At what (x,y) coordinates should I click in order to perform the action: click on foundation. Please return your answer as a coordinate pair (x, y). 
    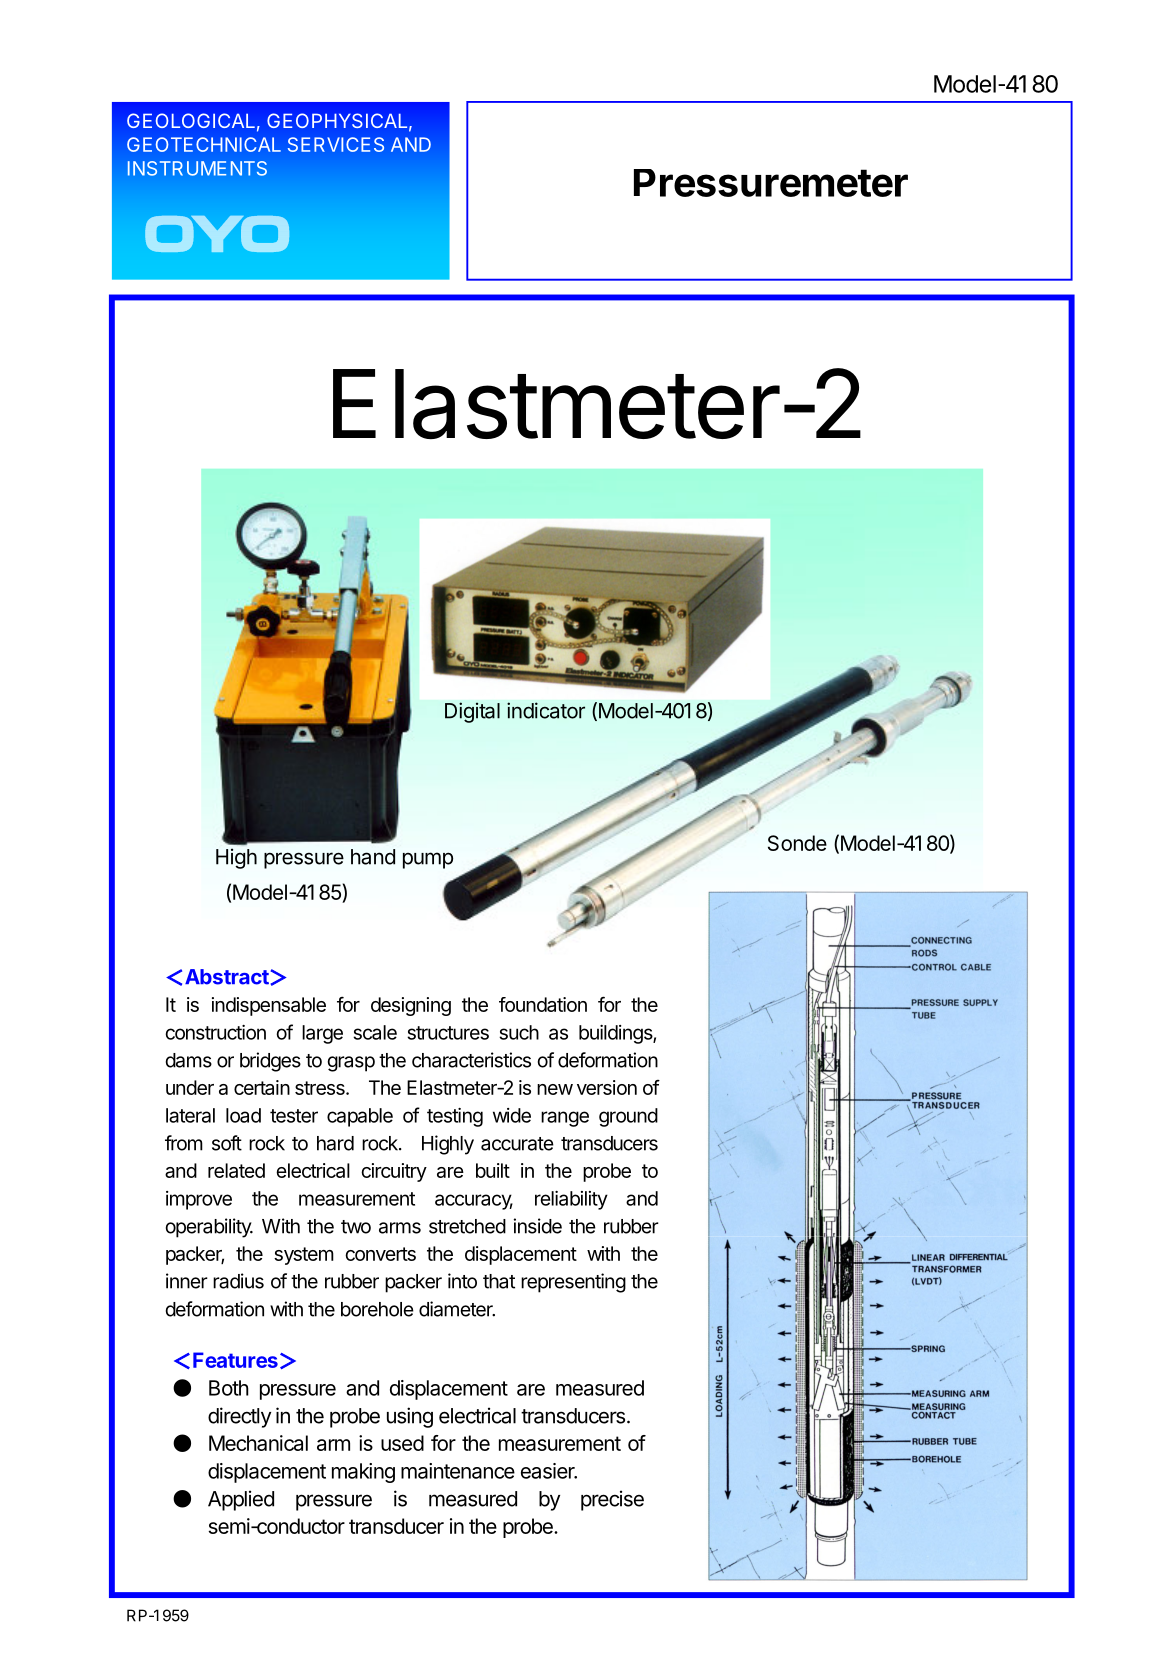
    Looking at the image, I should click on (543, 1004).
